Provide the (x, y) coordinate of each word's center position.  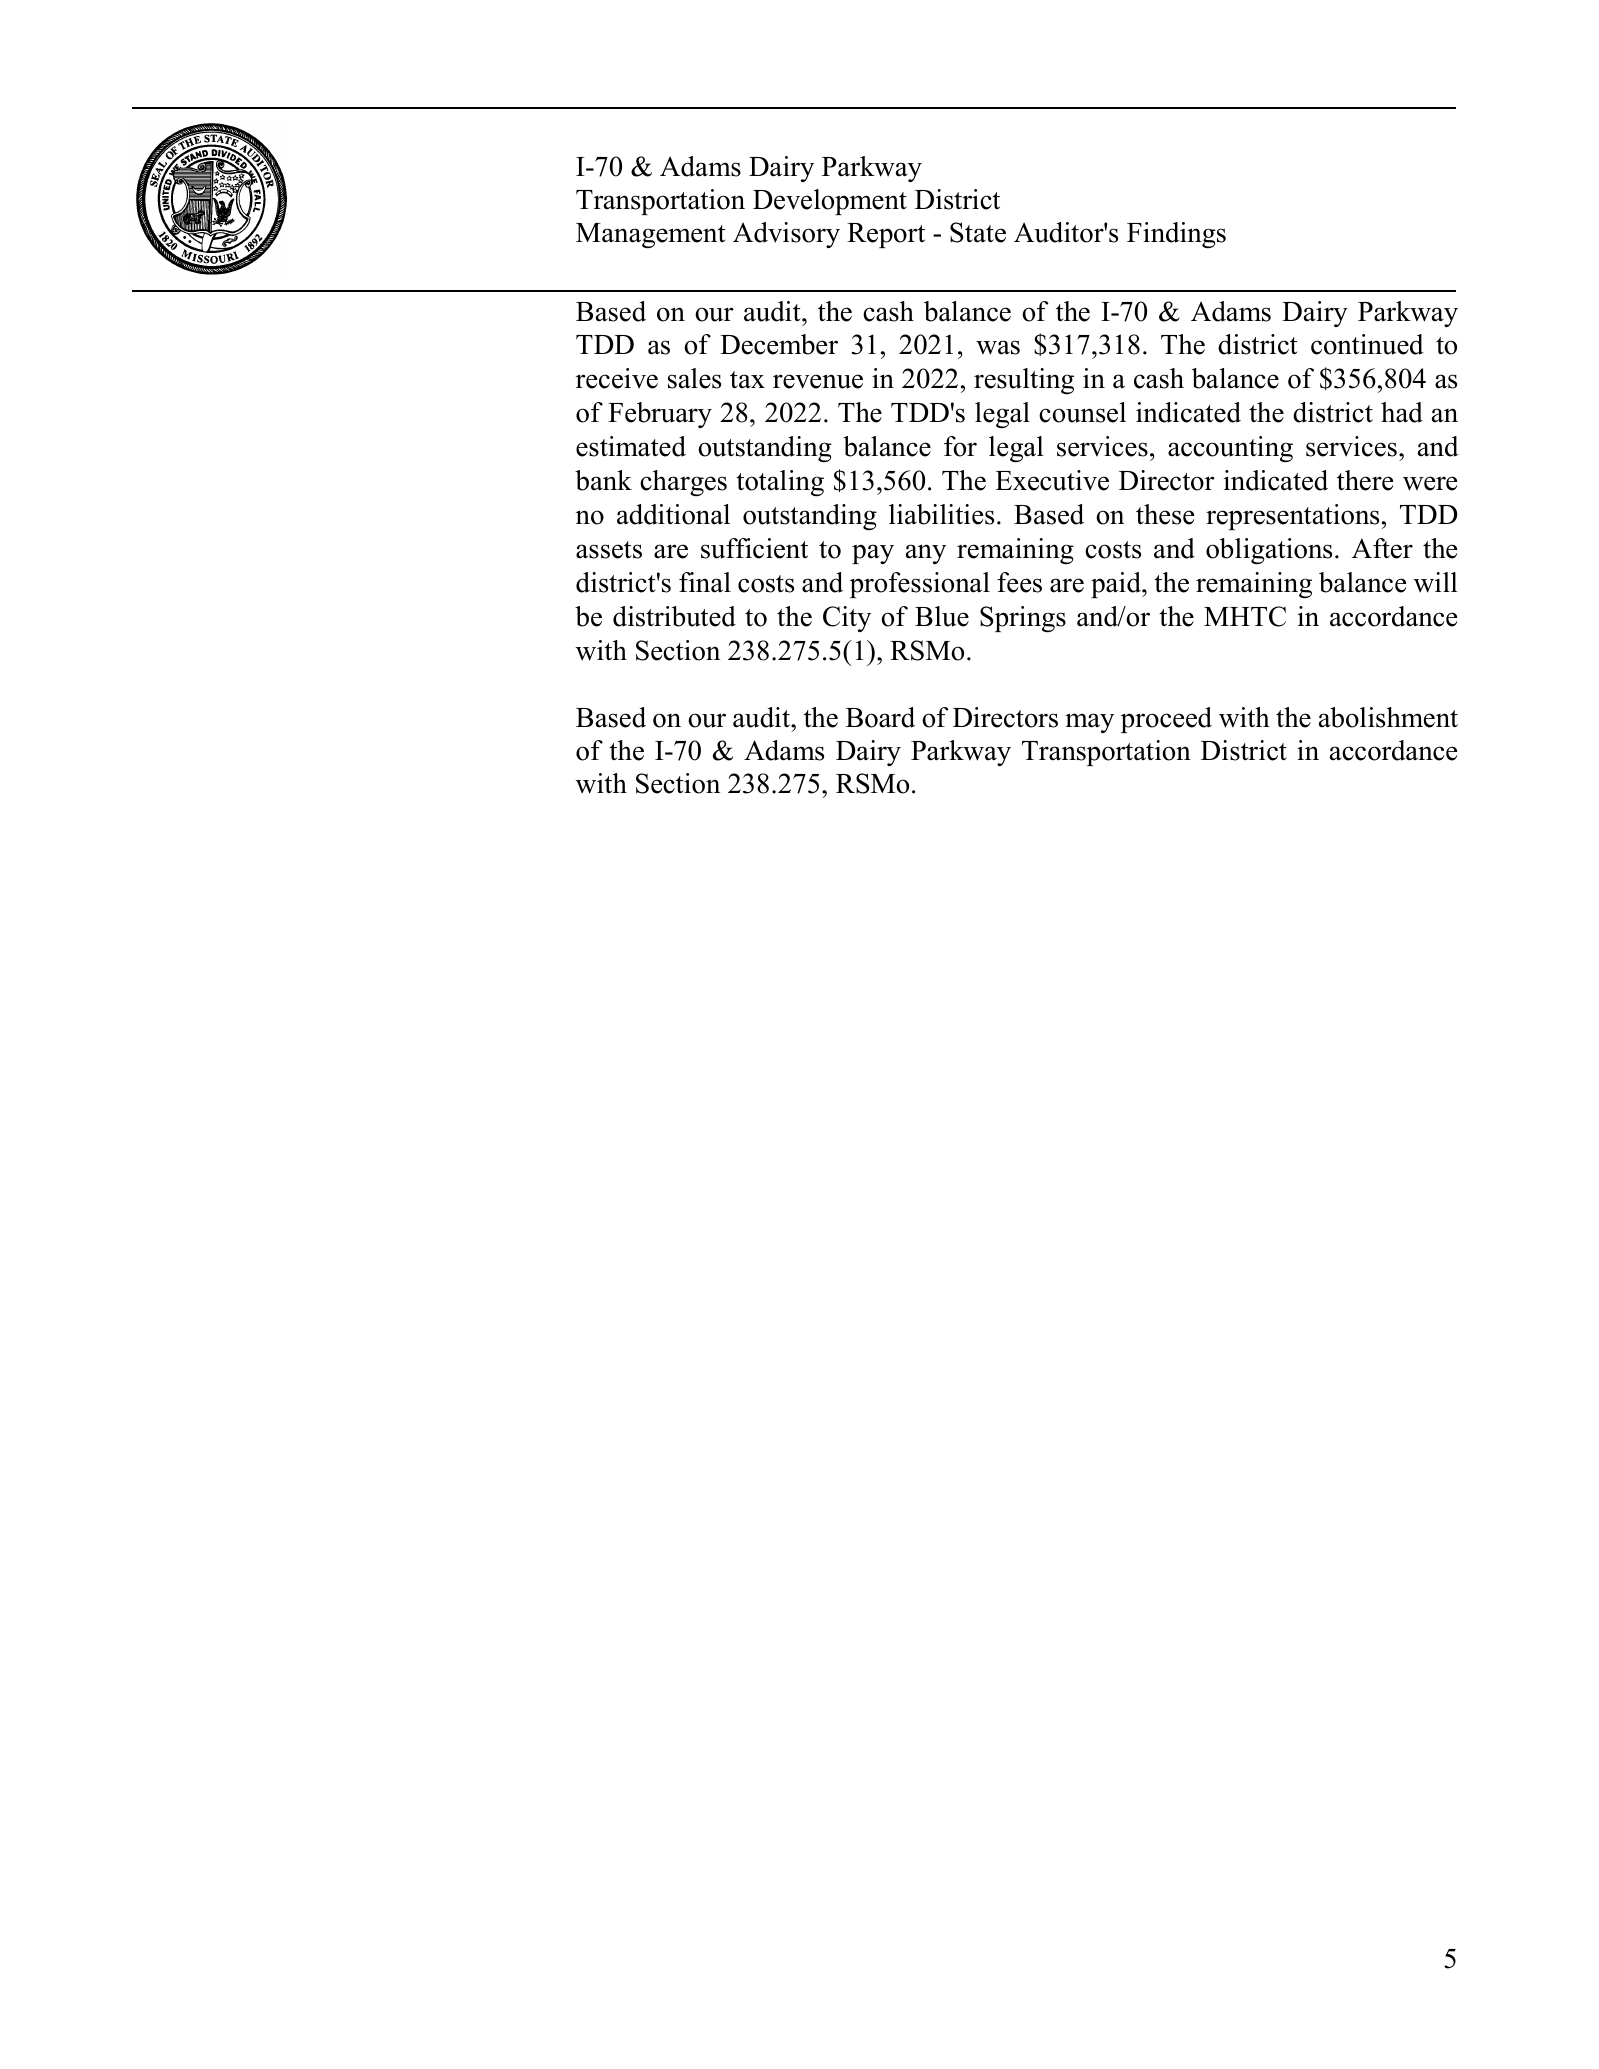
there (1365, 480)
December (779, 344)
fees (1019, 582)
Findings (1176, 235)
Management (651, 236)
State (978, 232)
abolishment (1388, 717)
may (1089, 723)
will (1436, 582)
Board (880, 717)
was (998, 347)
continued (1367, 344)
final (705, 582)
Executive (1052, 480)
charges (683, 483)
